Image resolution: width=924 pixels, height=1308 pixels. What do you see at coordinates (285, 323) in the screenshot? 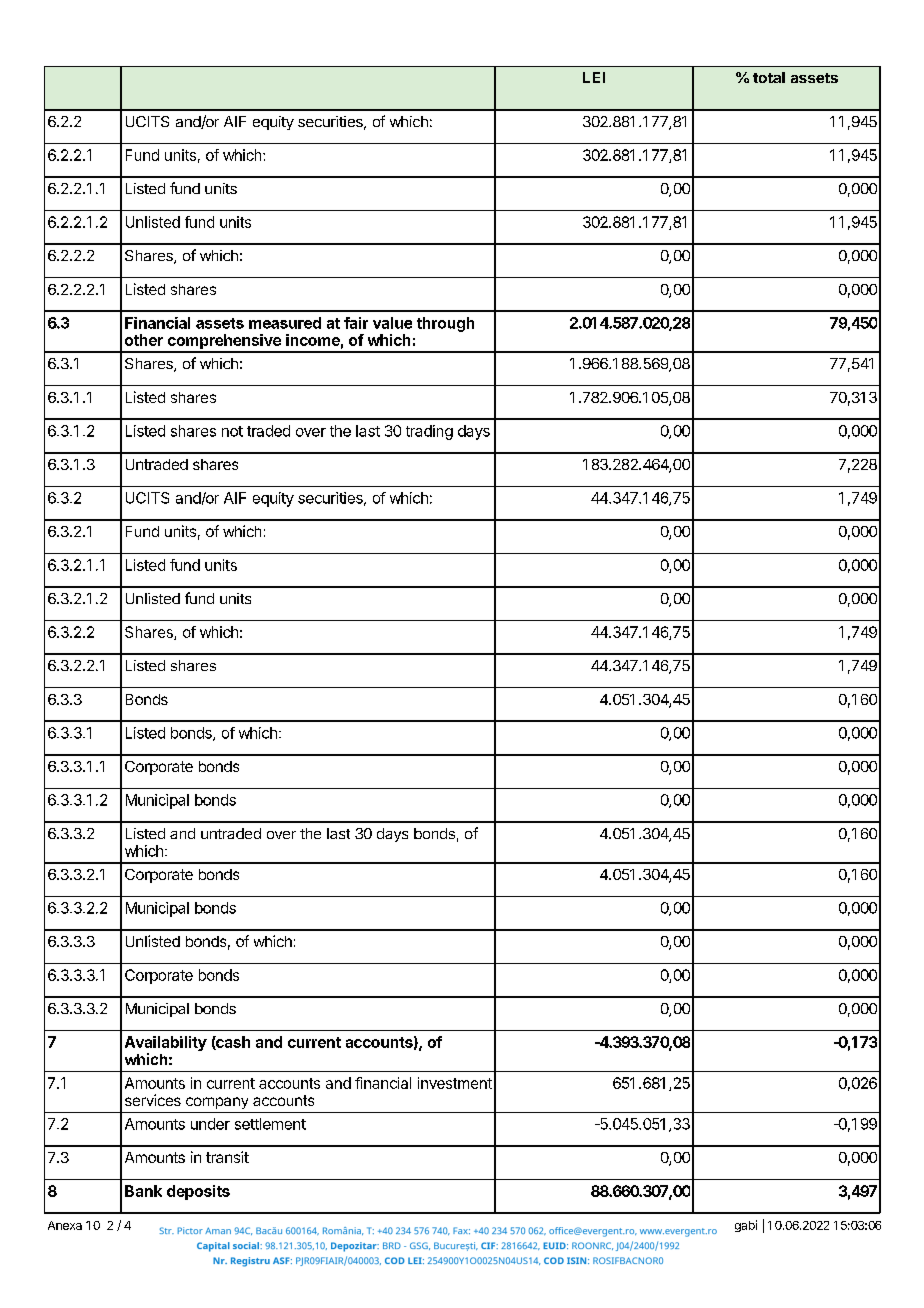
I see `measured` at bounding box center [285, 323].
